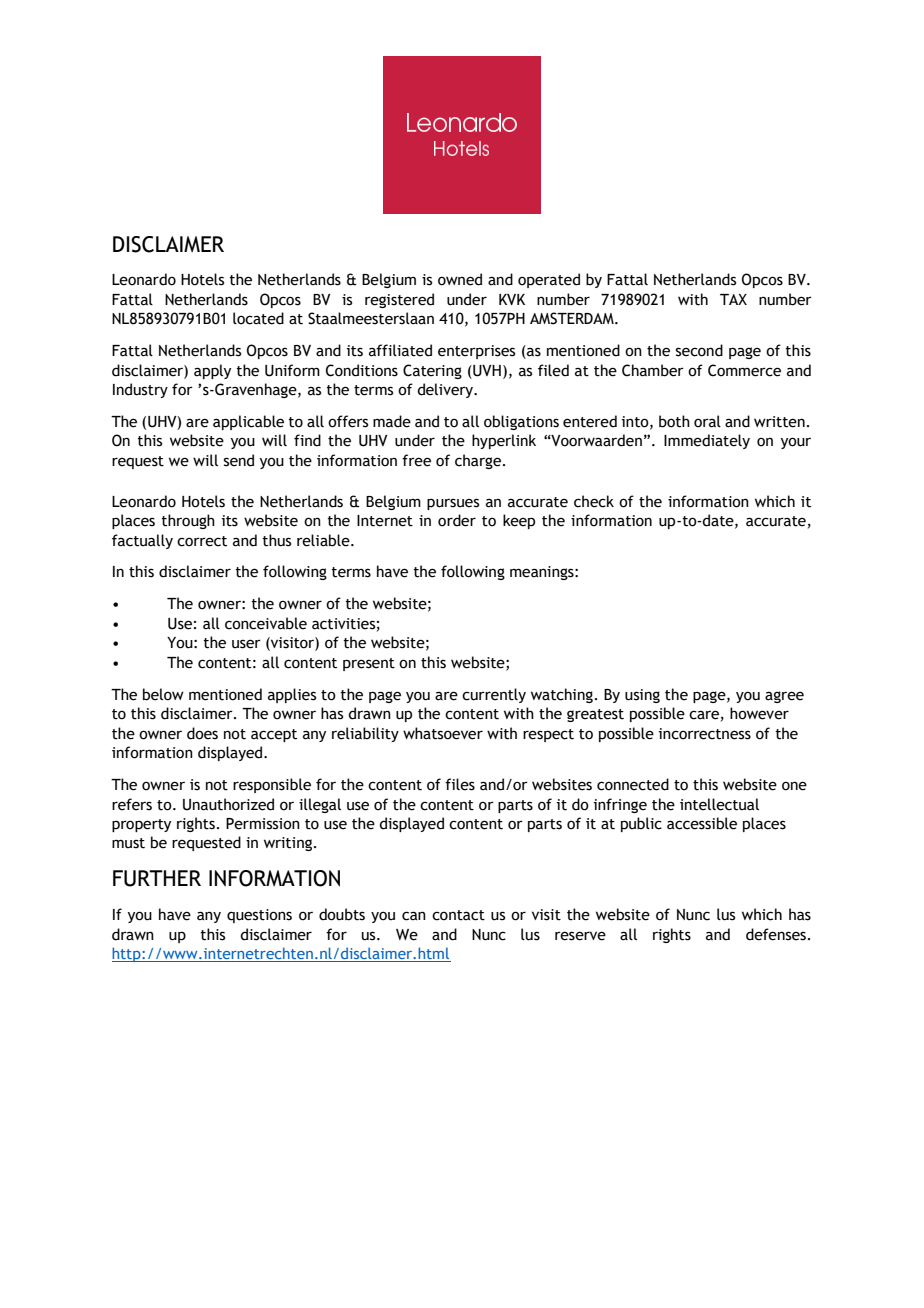 The width and height of the screenshot is (924, 1308). I want to click on through, so click(188, 521).
